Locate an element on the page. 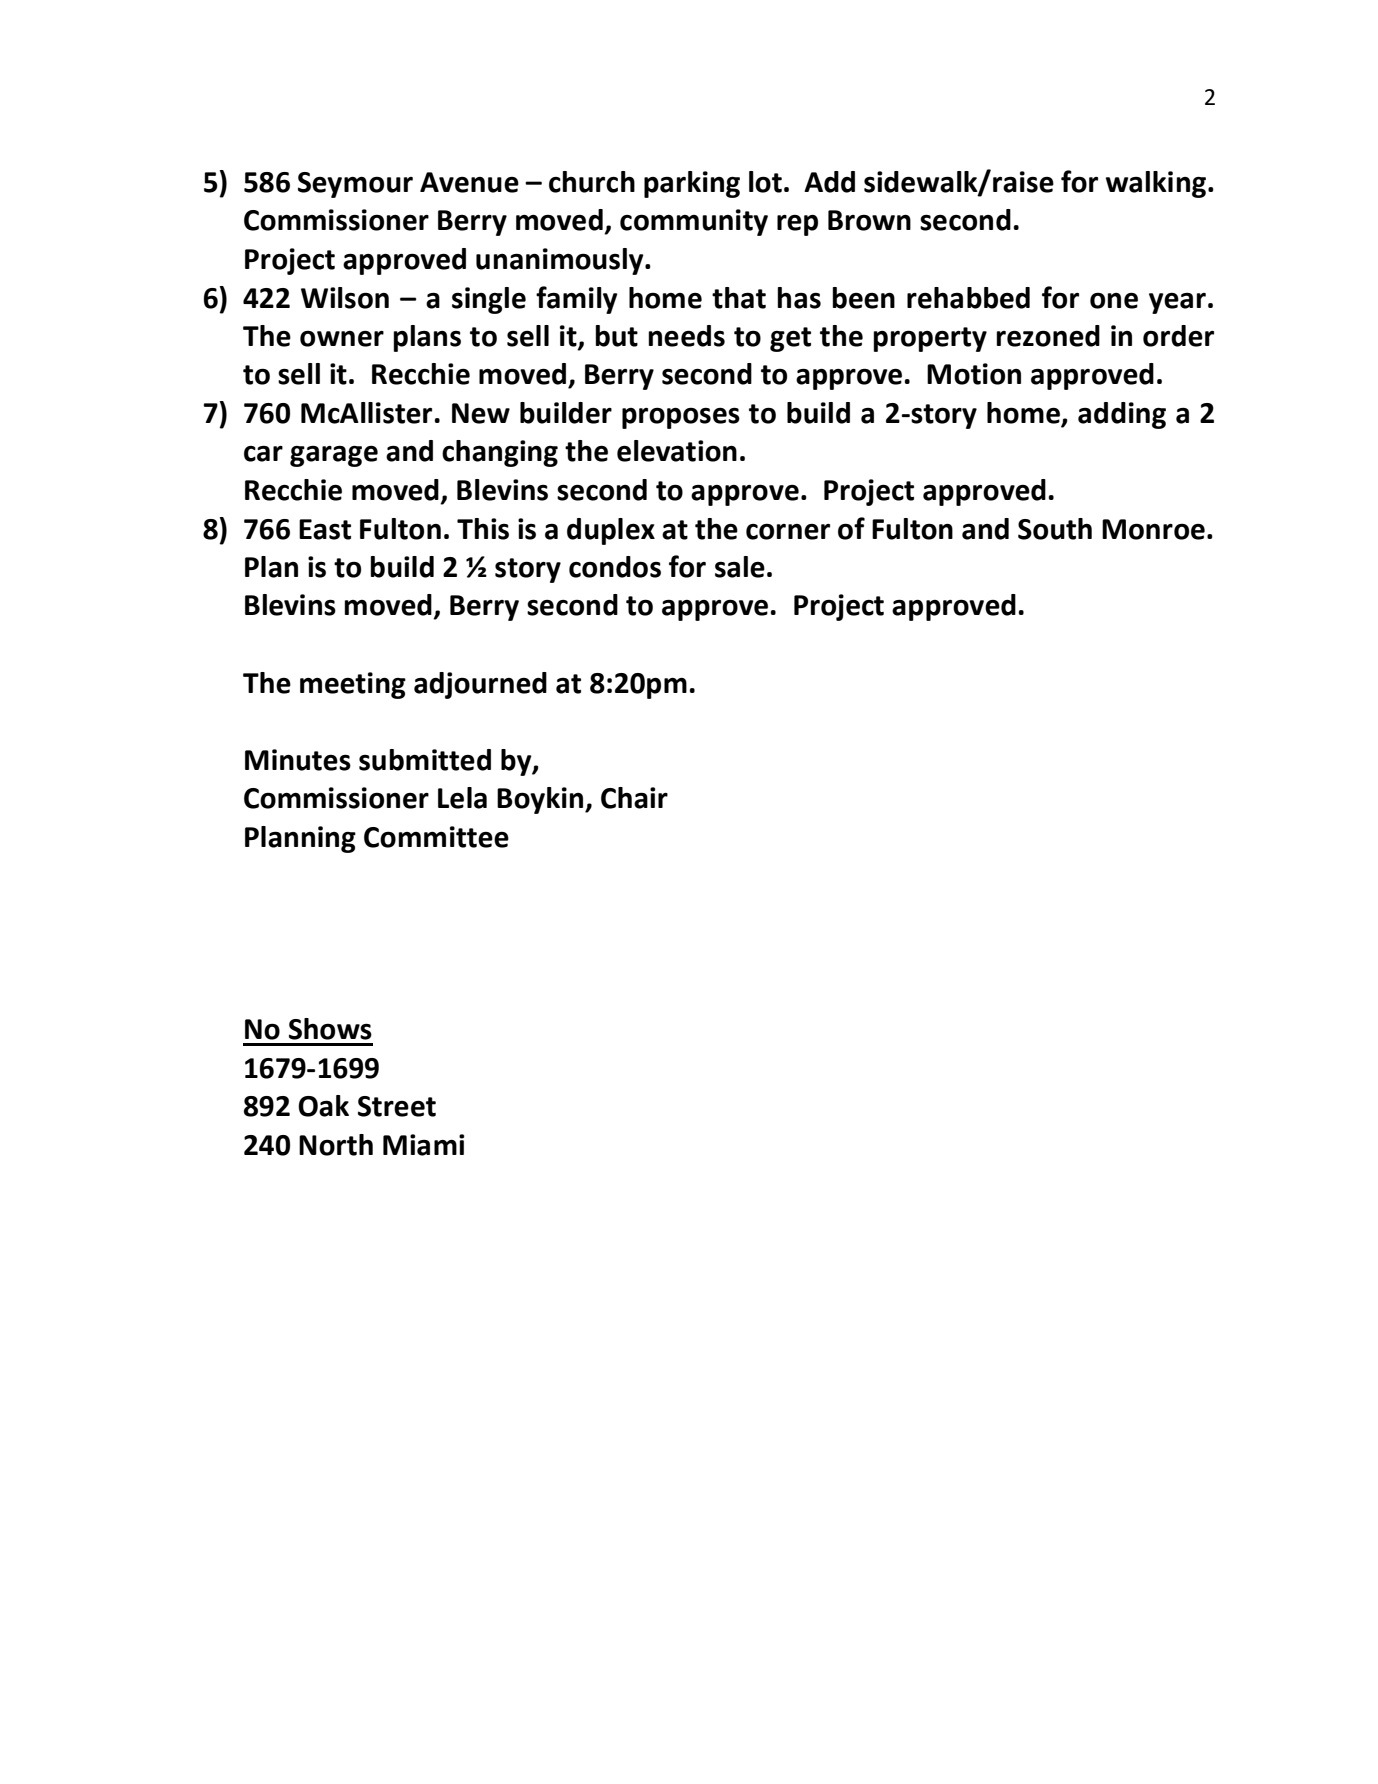  meeting is located at coordinates (353, 685).
